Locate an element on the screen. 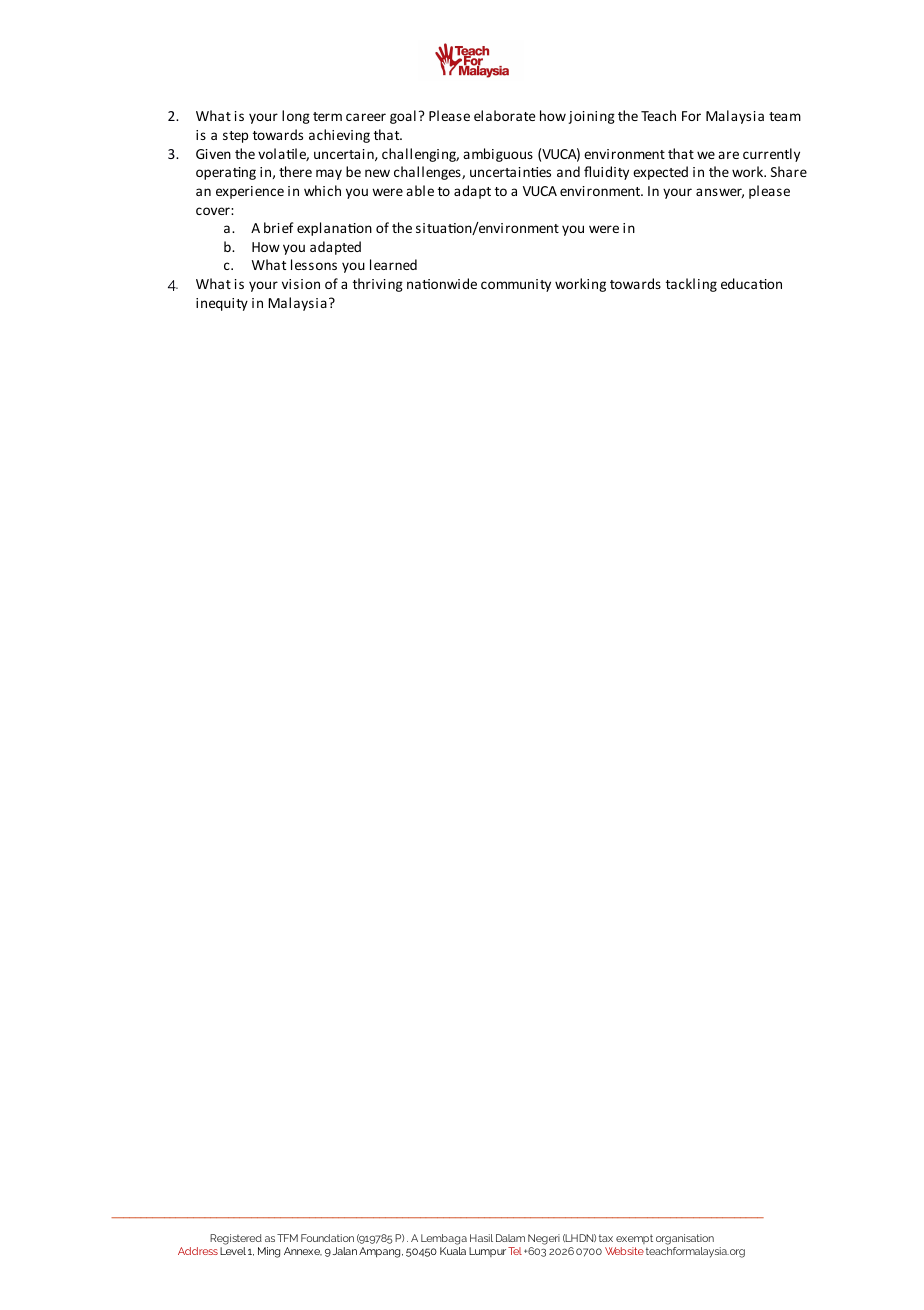  Hasil is located at coordinates (481, 1238).
